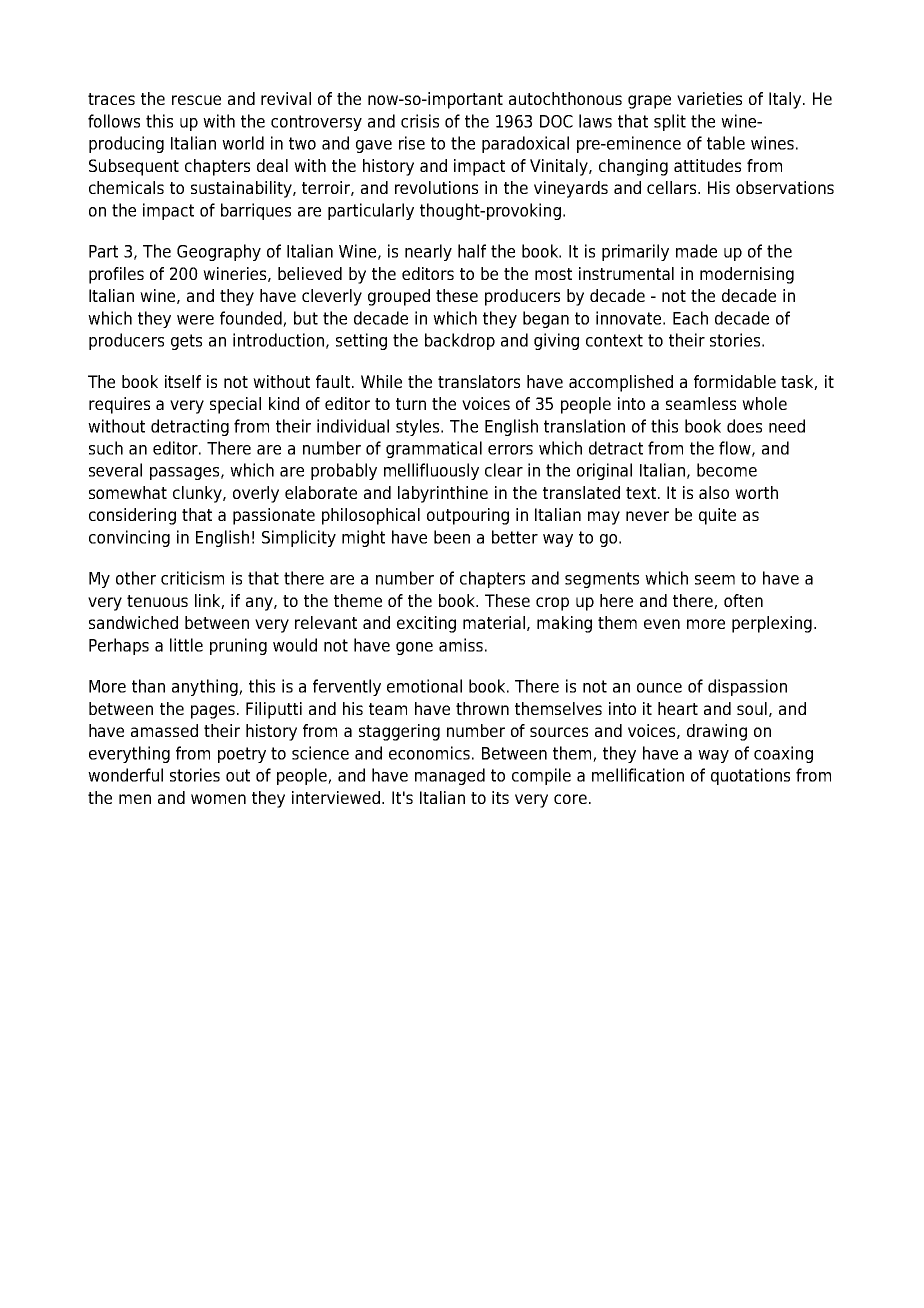 The height and width of the screenshot is (1308, 924). Describe the element at coordinates (218, 799) in the screenshot. I see `women` at that location.
